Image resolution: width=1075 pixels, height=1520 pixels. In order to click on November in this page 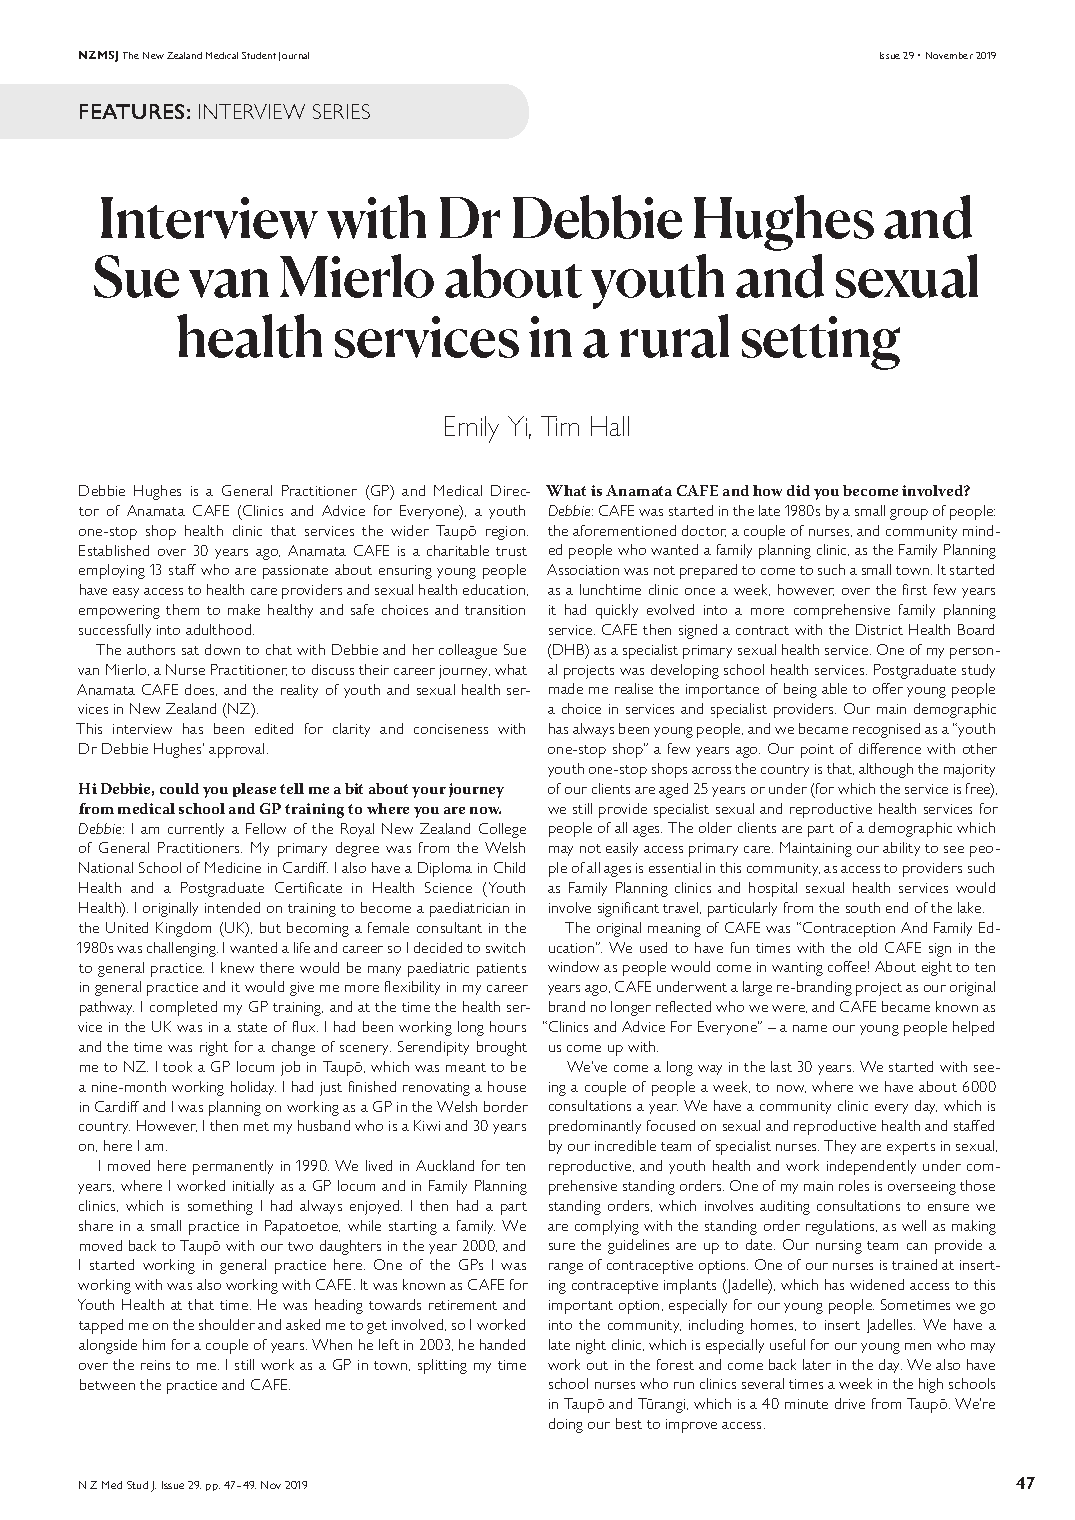, I will do `click(949, 55)`.
